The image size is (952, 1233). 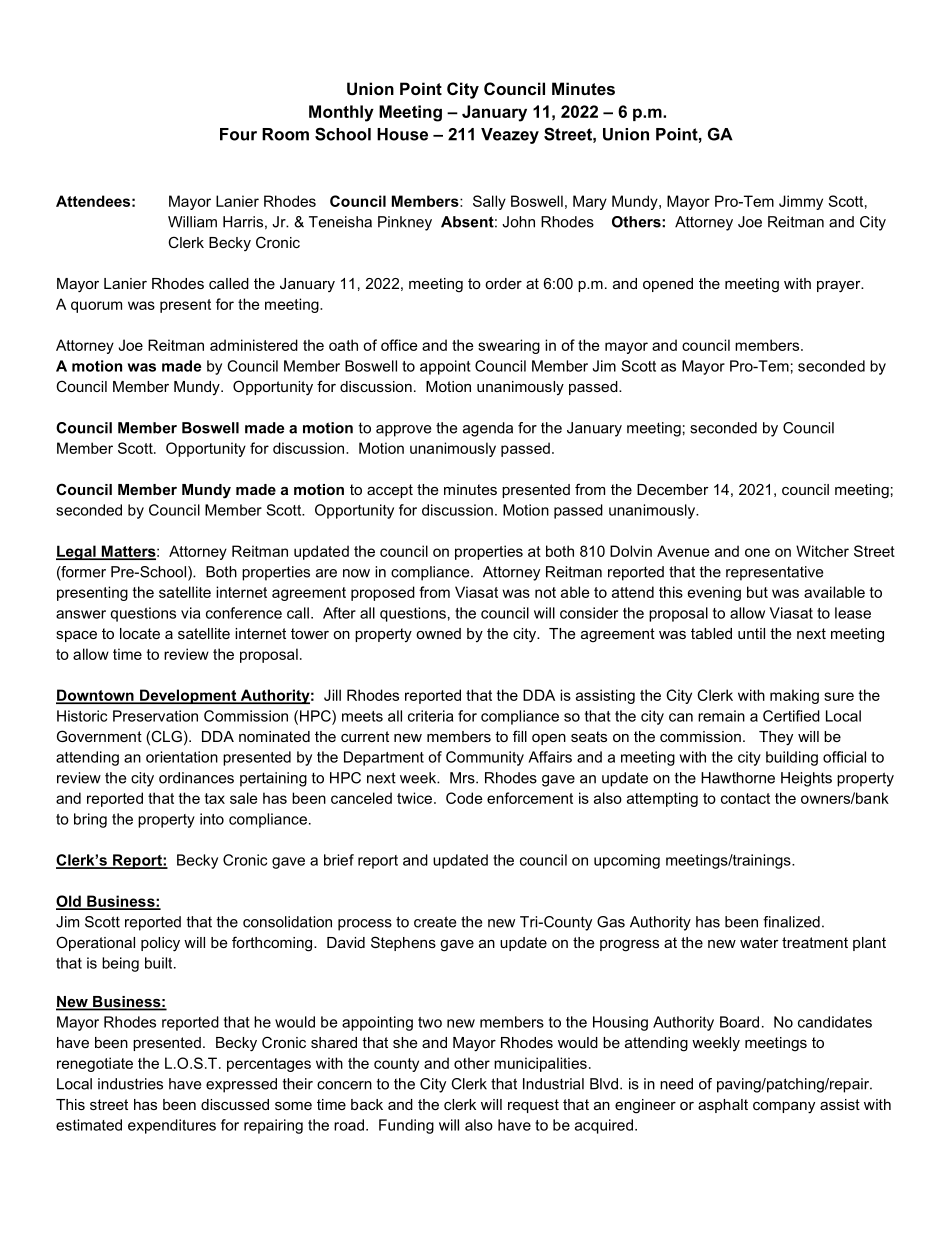 I want to click on until, so click(x=751, y=633).
